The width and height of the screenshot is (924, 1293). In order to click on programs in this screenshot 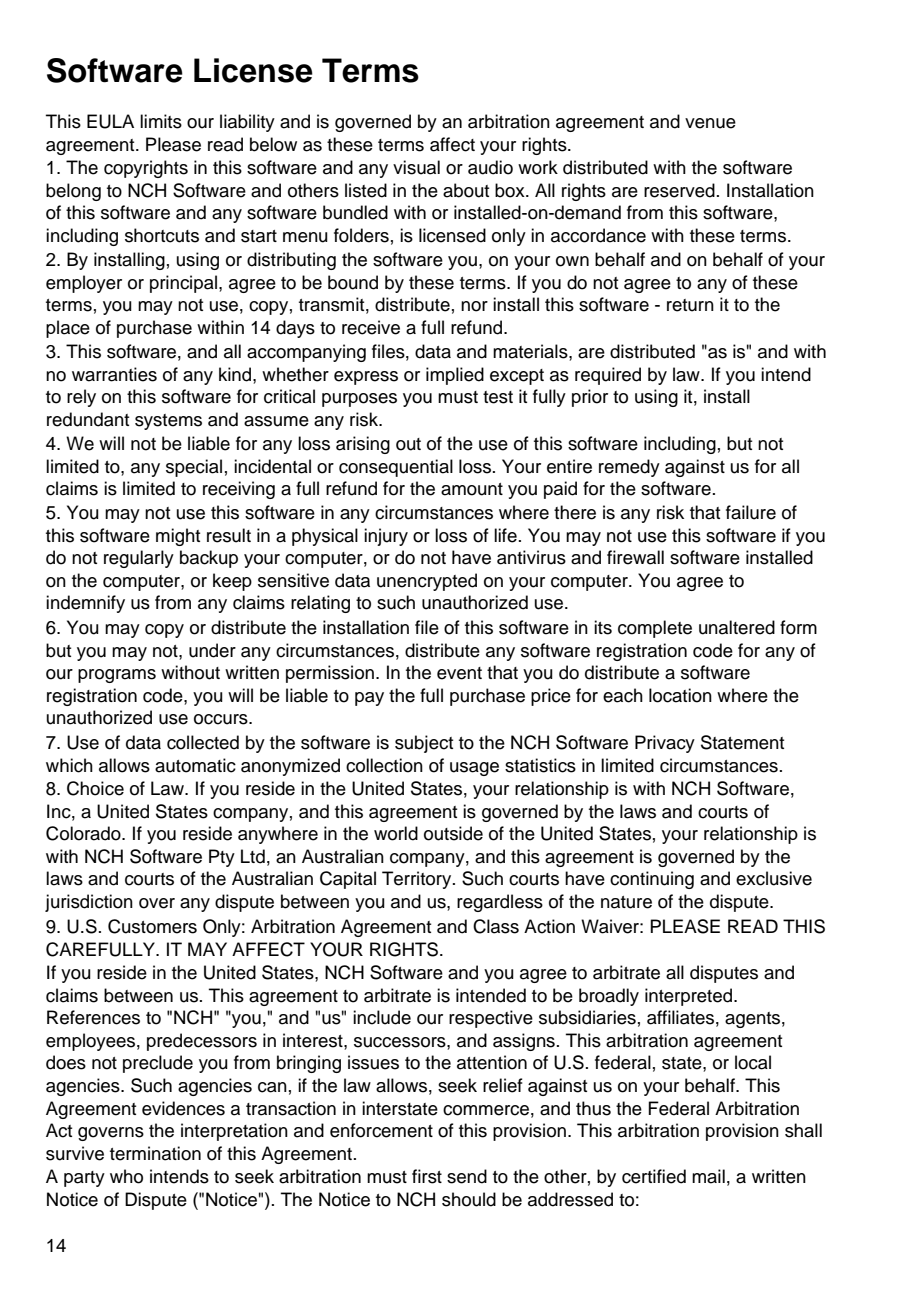, I will do `click(117, 676)`.
